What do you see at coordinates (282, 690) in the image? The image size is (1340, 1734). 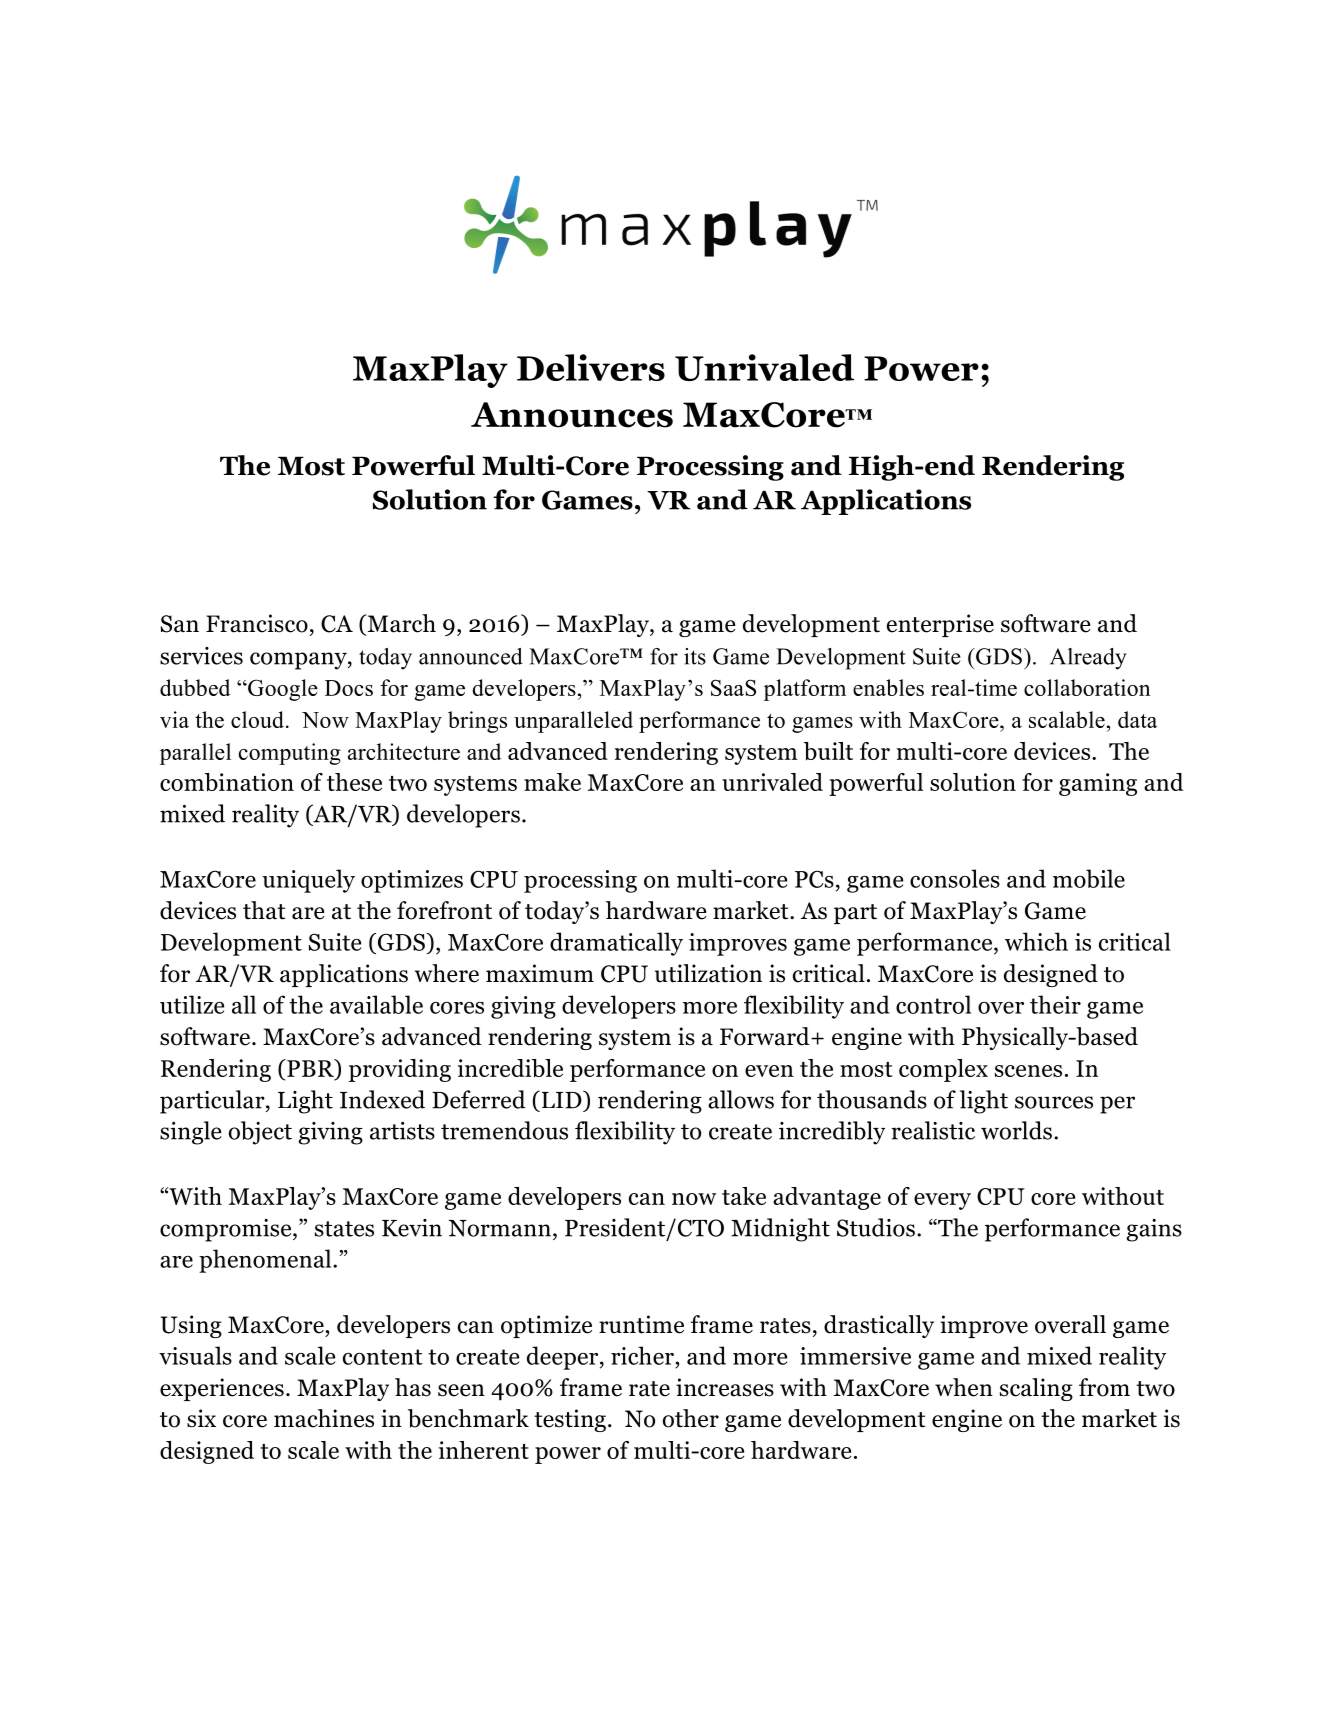 I see `Google` at bounding box center [282, 690].
